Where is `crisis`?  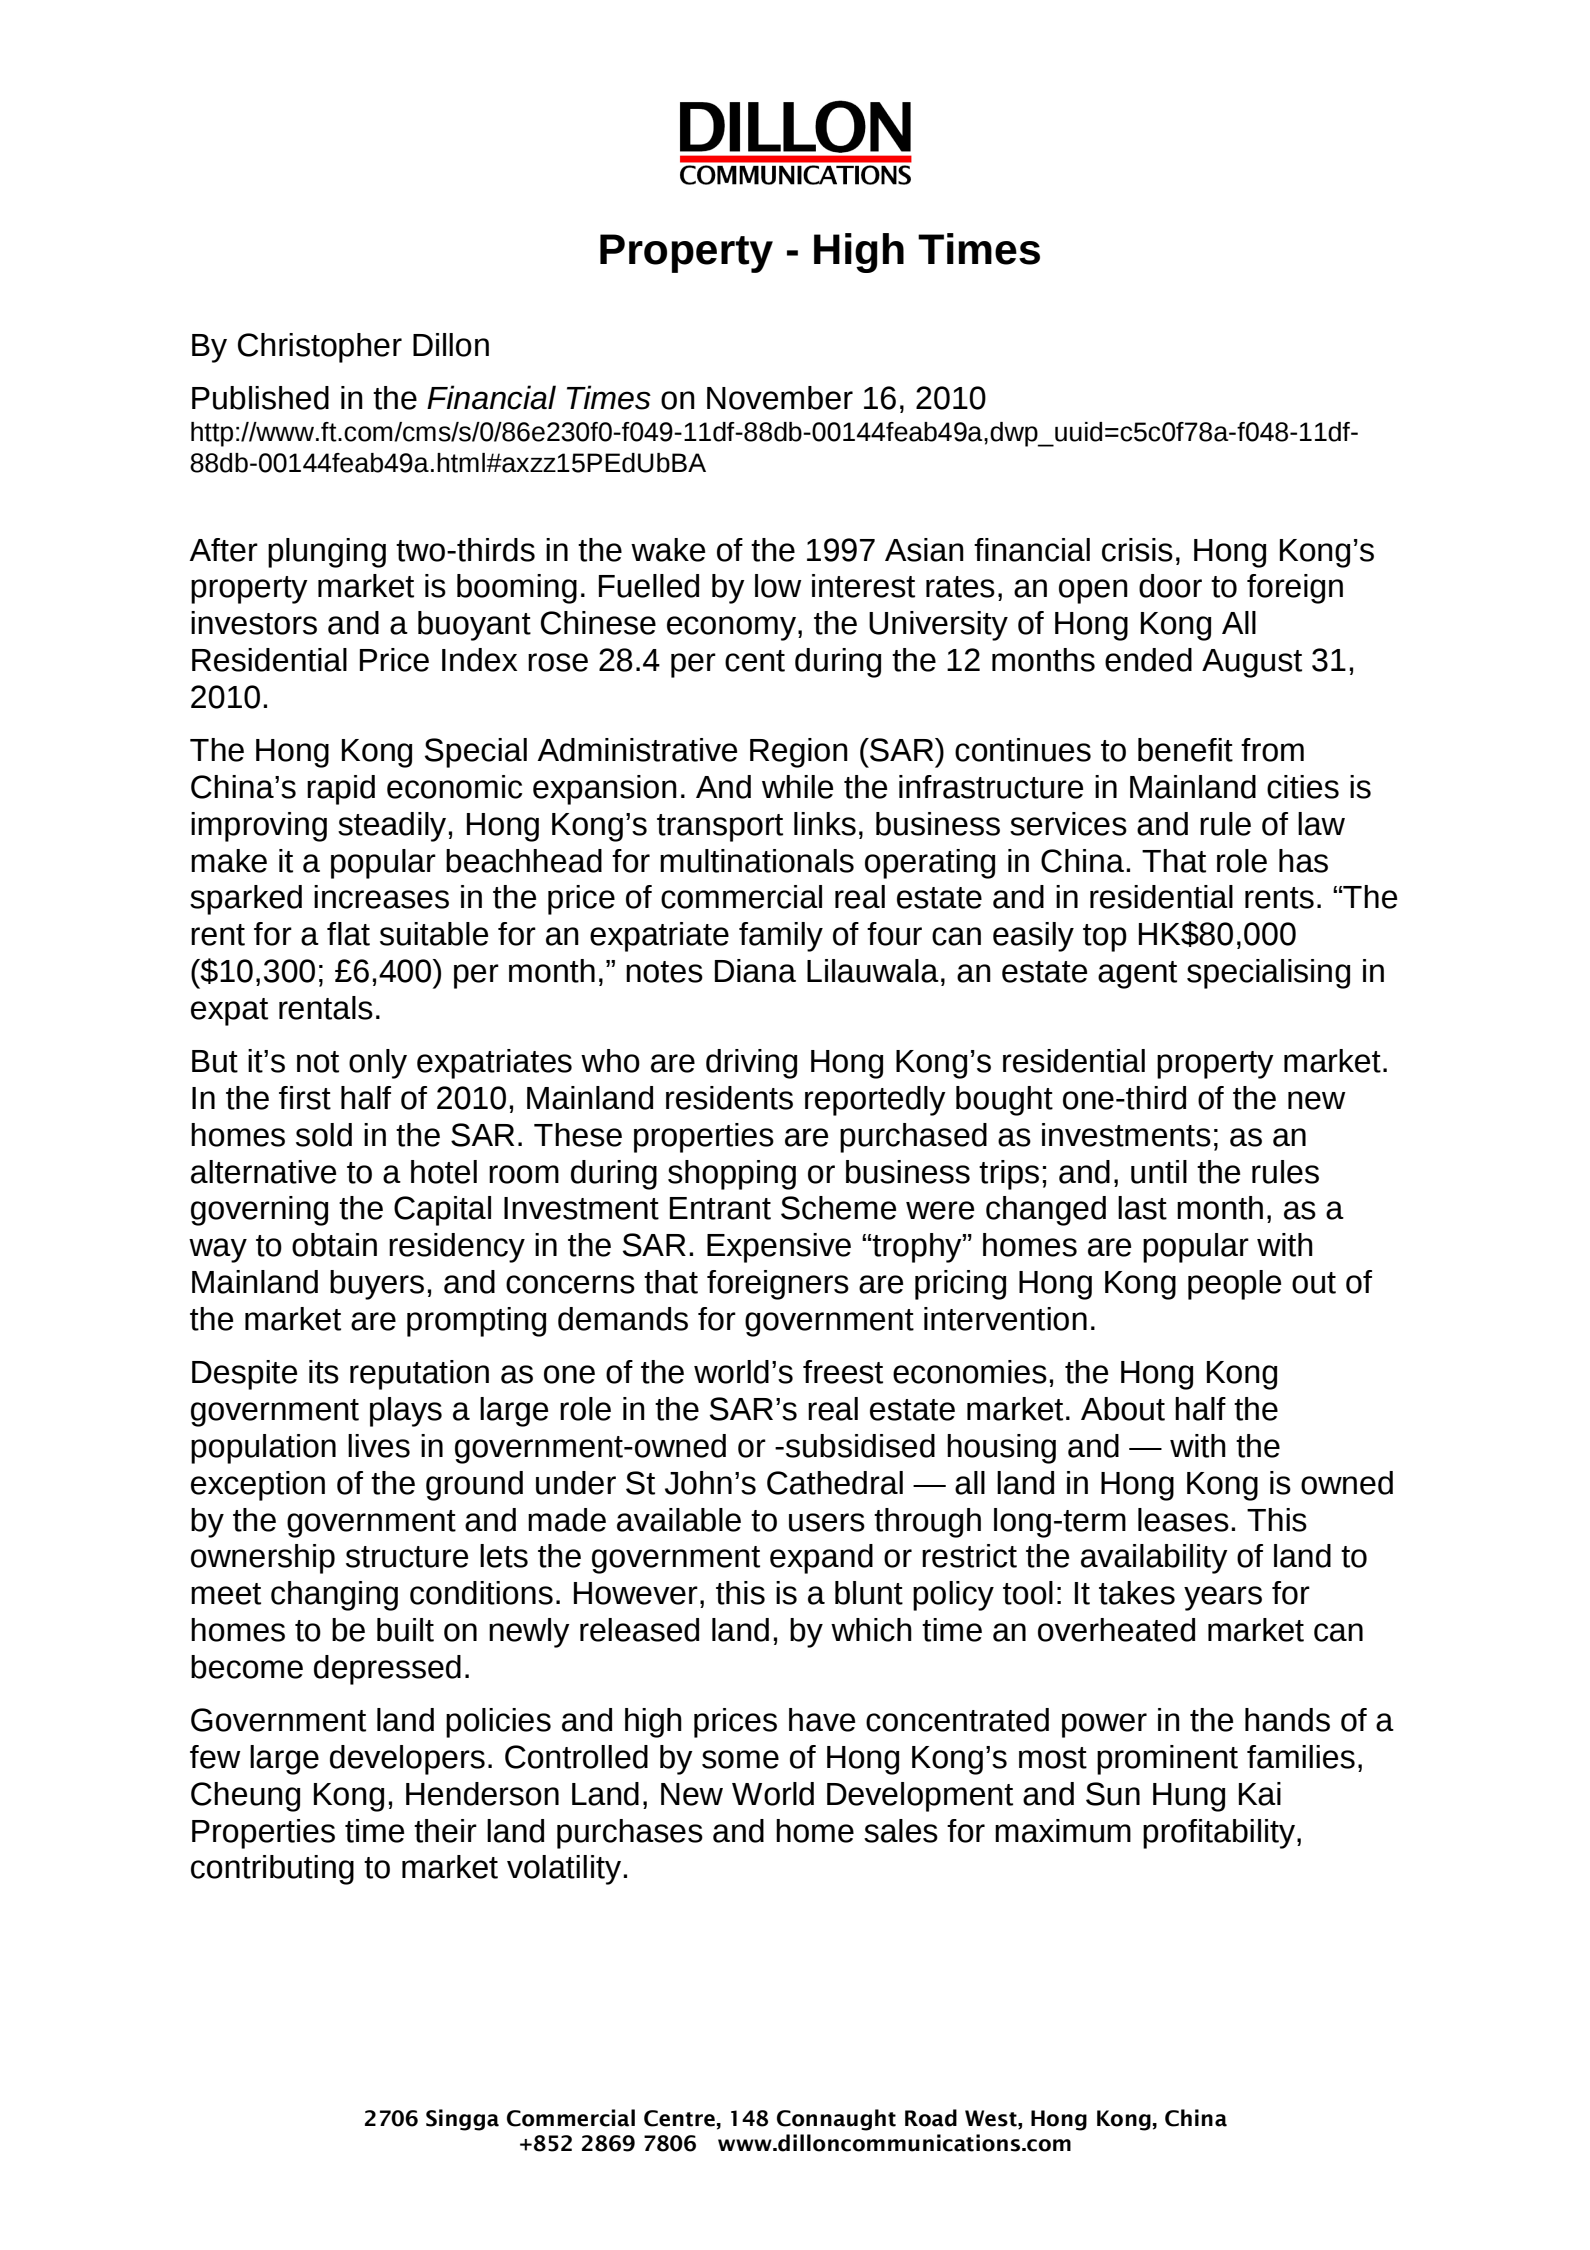
crisis is located at coordinates (1137, 550).
